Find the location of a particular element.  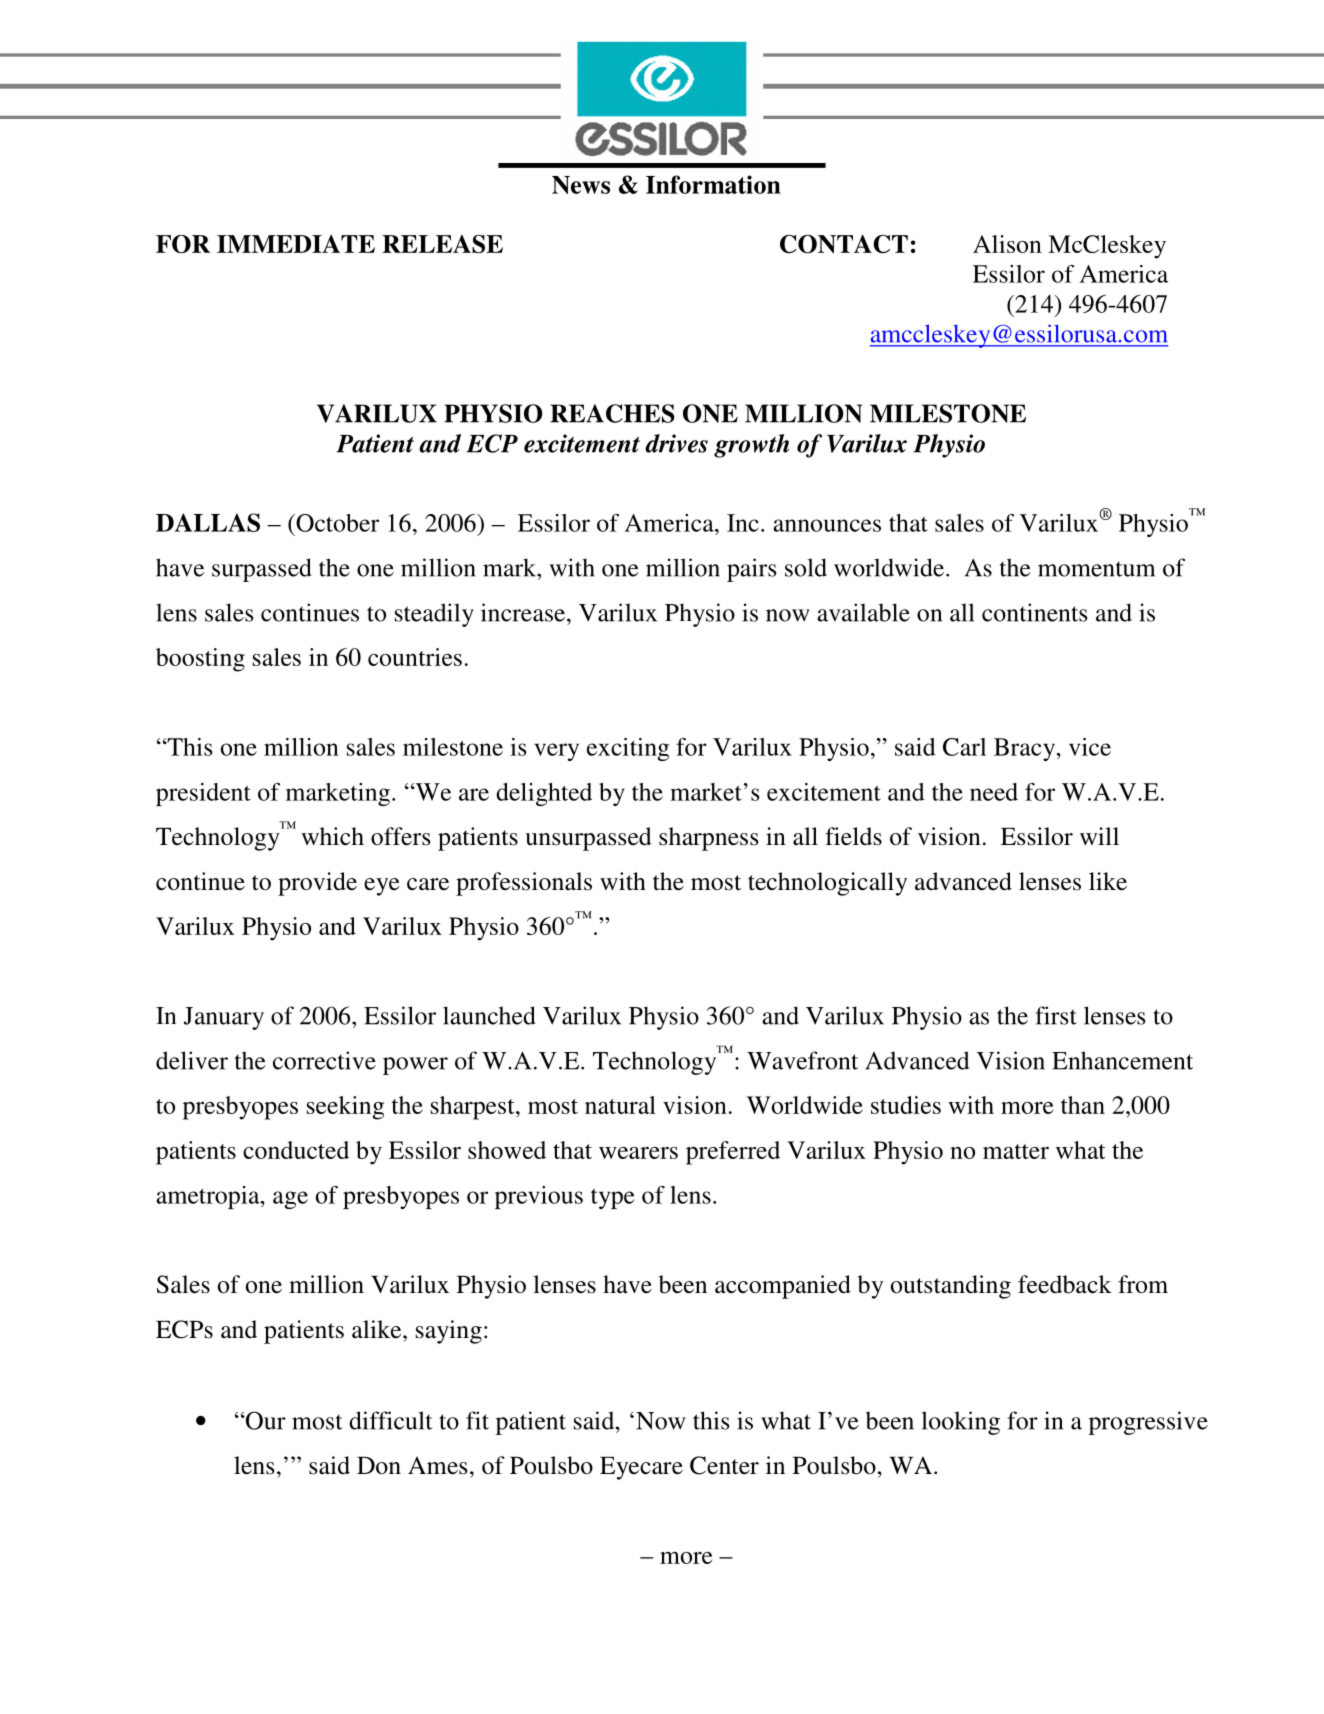

natural is located at coordinates (620, 1105).
